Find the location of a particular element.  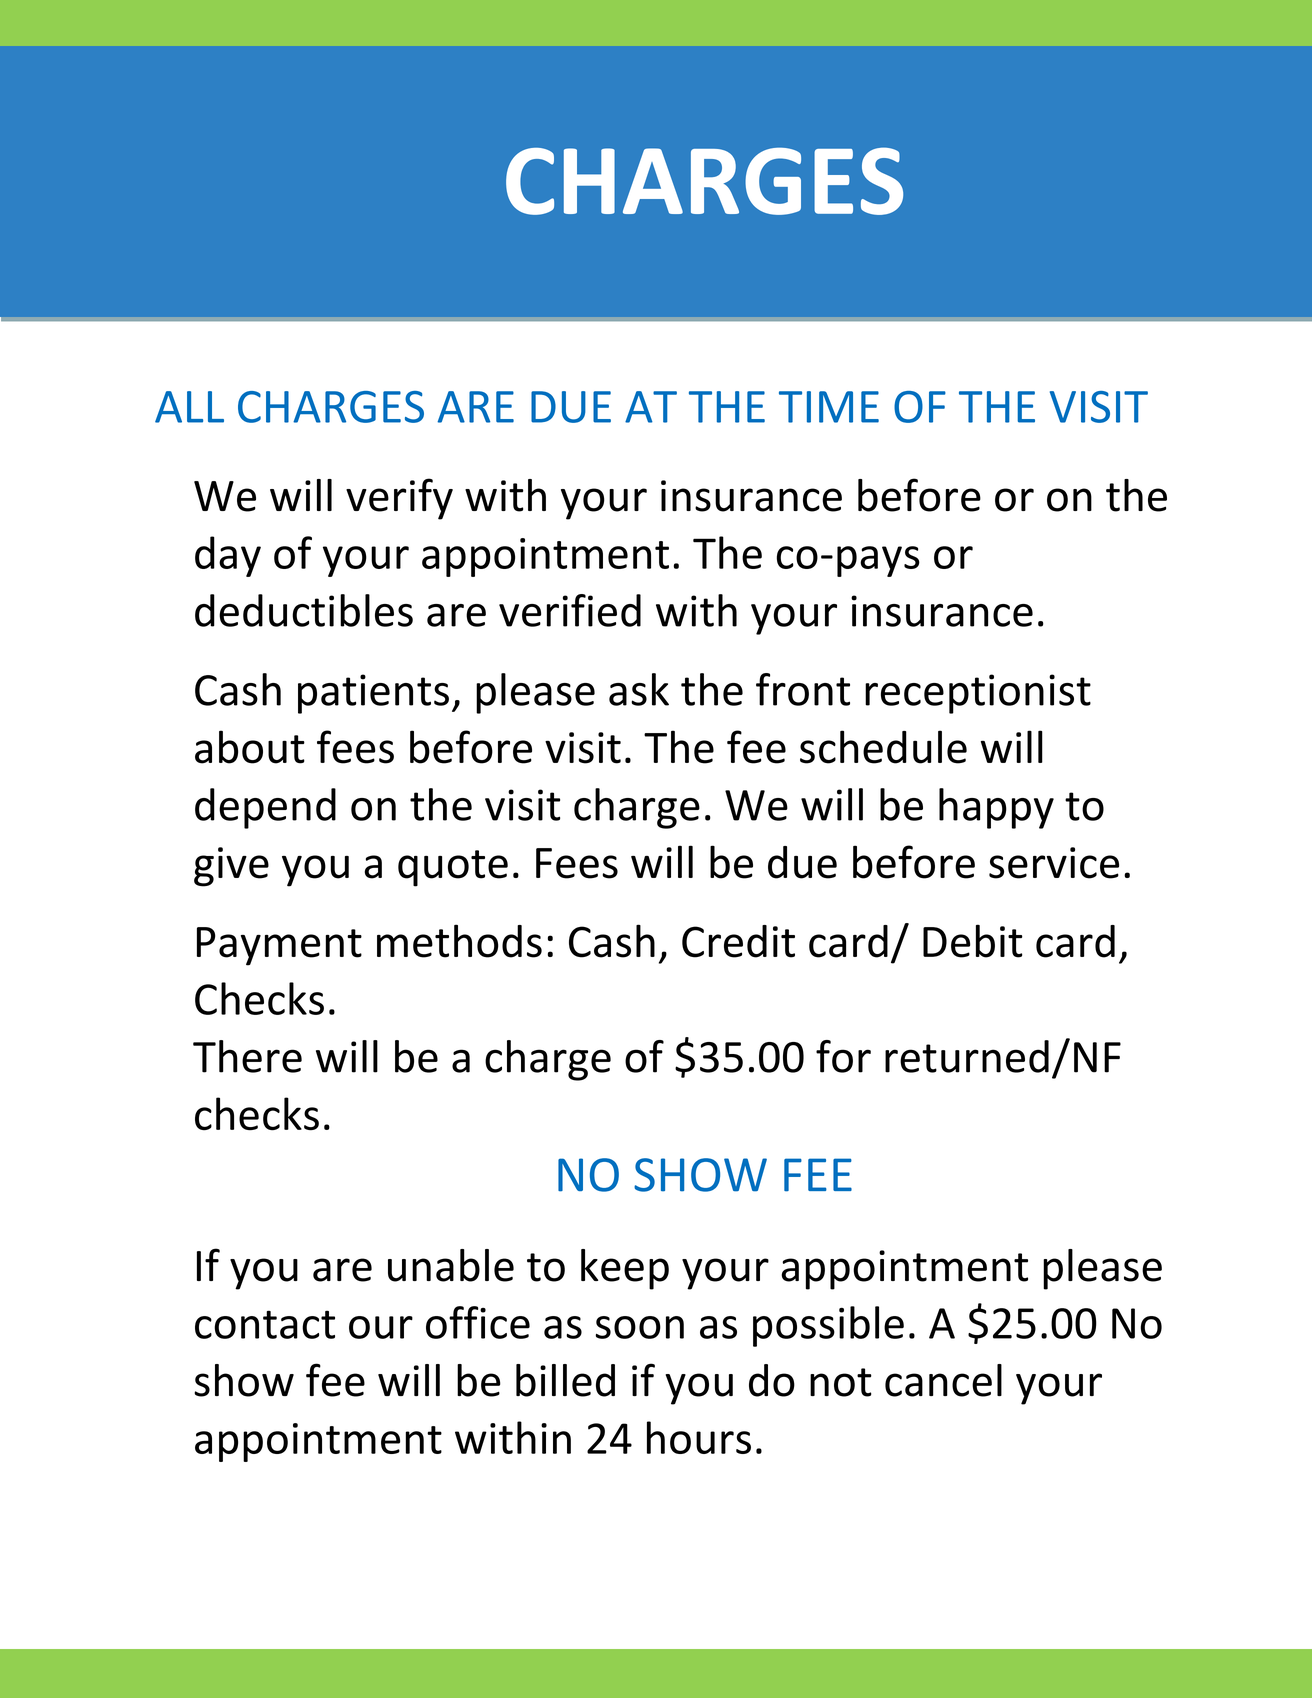

billed is located at coordinates (565, 1380).
